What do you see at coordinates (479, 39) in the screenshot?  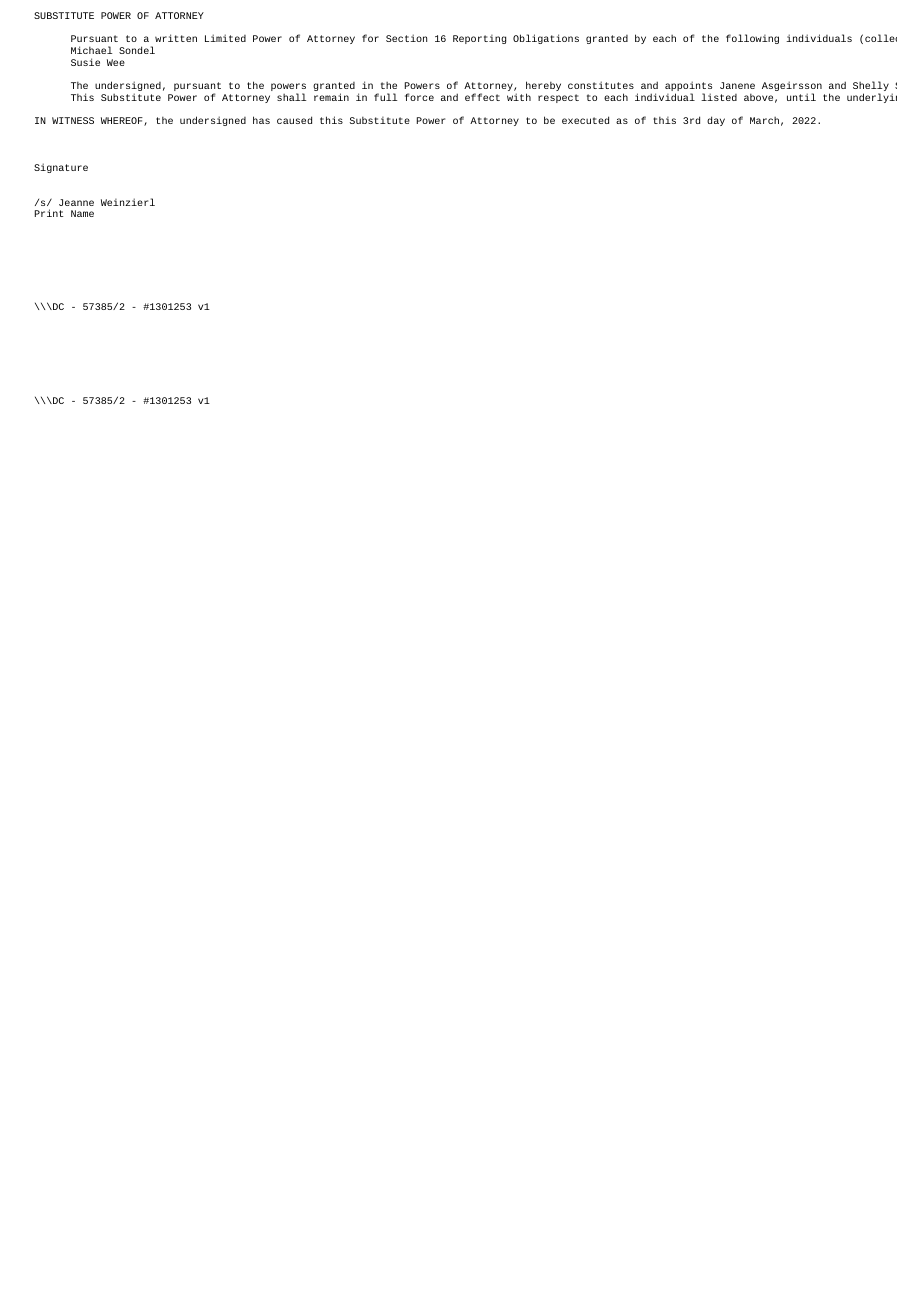 I see `Reporting` at bounding box center [479, 39].
